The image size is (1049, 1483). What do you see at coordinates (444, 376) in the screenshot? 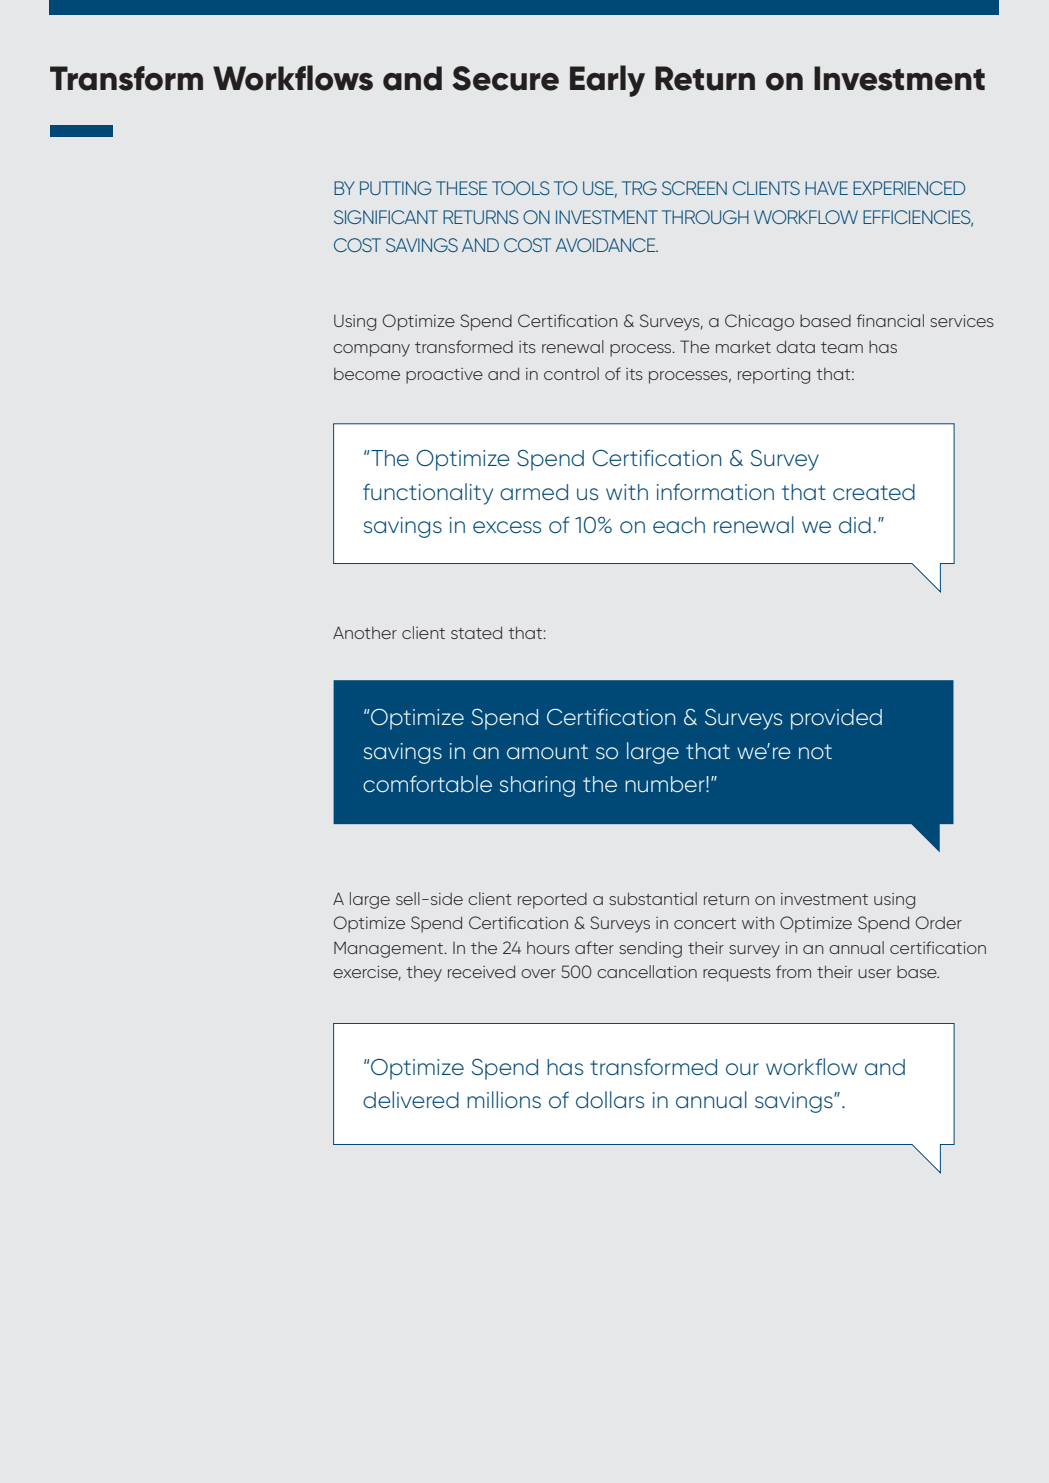
I see `proactive` at bounding box center [444, 376].
